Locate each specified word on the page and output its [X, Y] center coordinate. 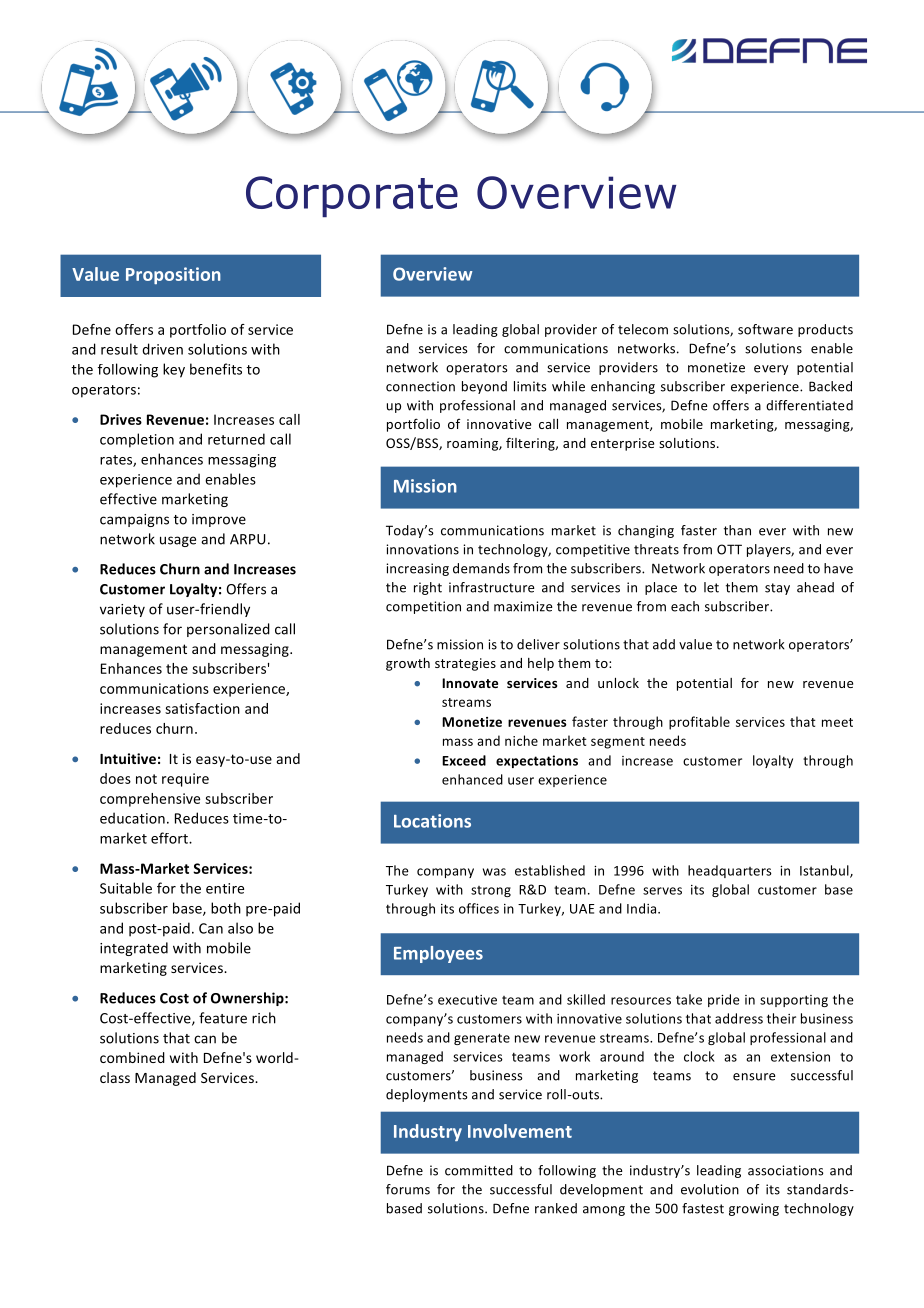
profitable [699, 723]
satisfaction [202, 708]
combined [132, 1057]
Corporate [352, 196]
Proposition [173, 275]
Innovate [470, 683]
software [765, 329]
